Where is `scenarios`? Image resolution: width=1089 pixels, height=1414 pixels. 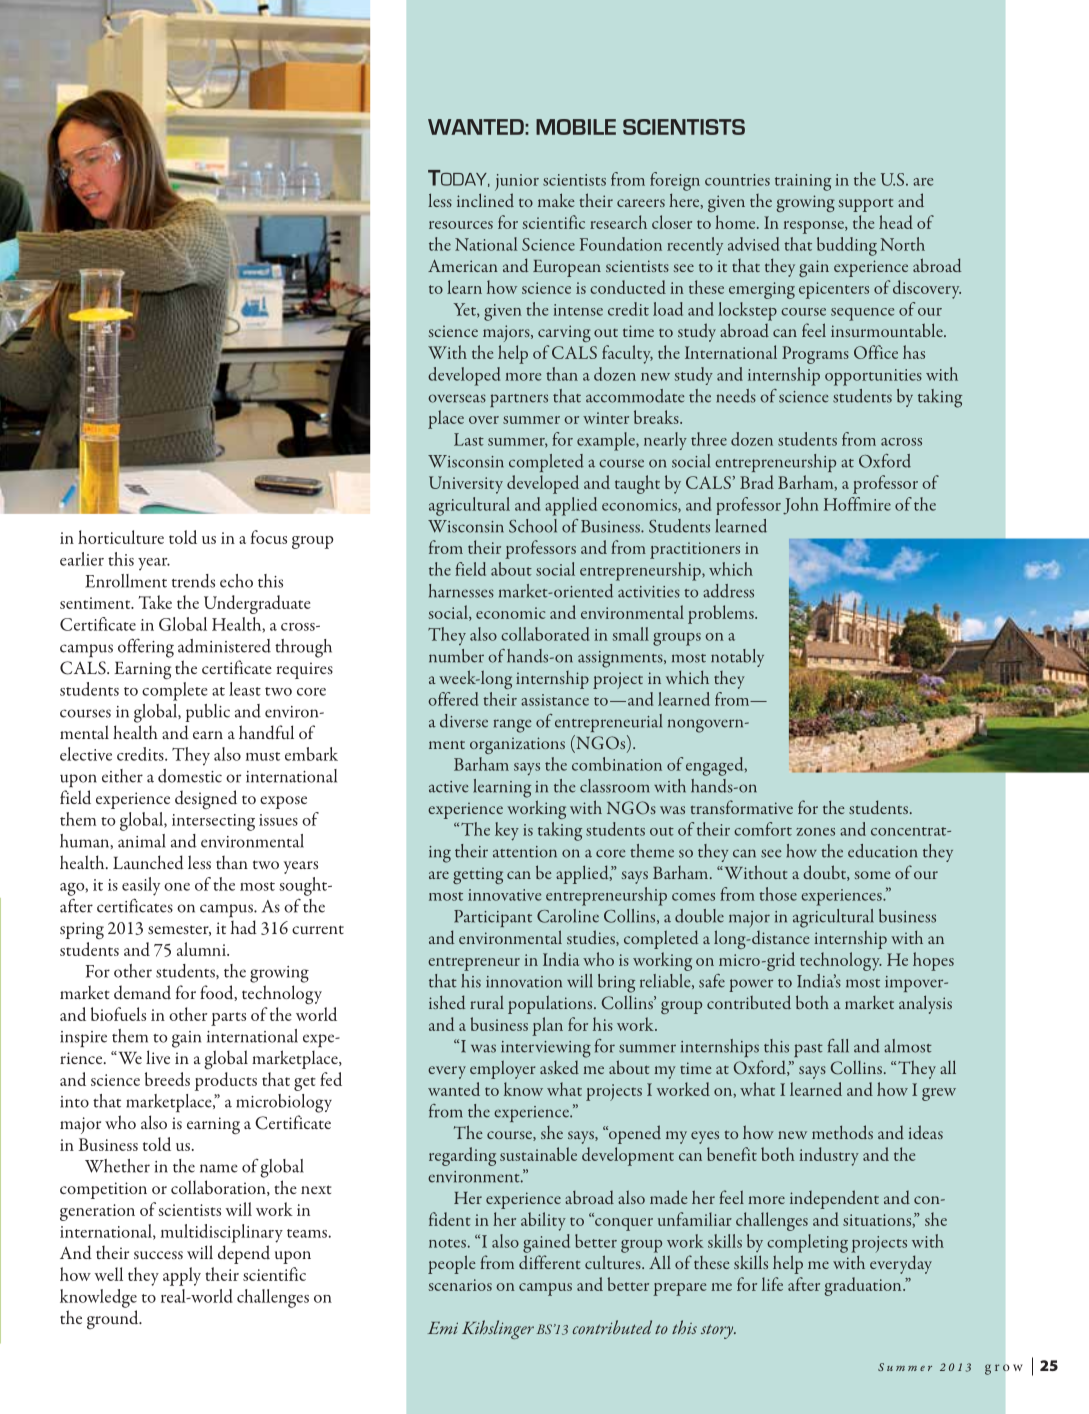 scenarios is located at coordinates (460, 1285).
